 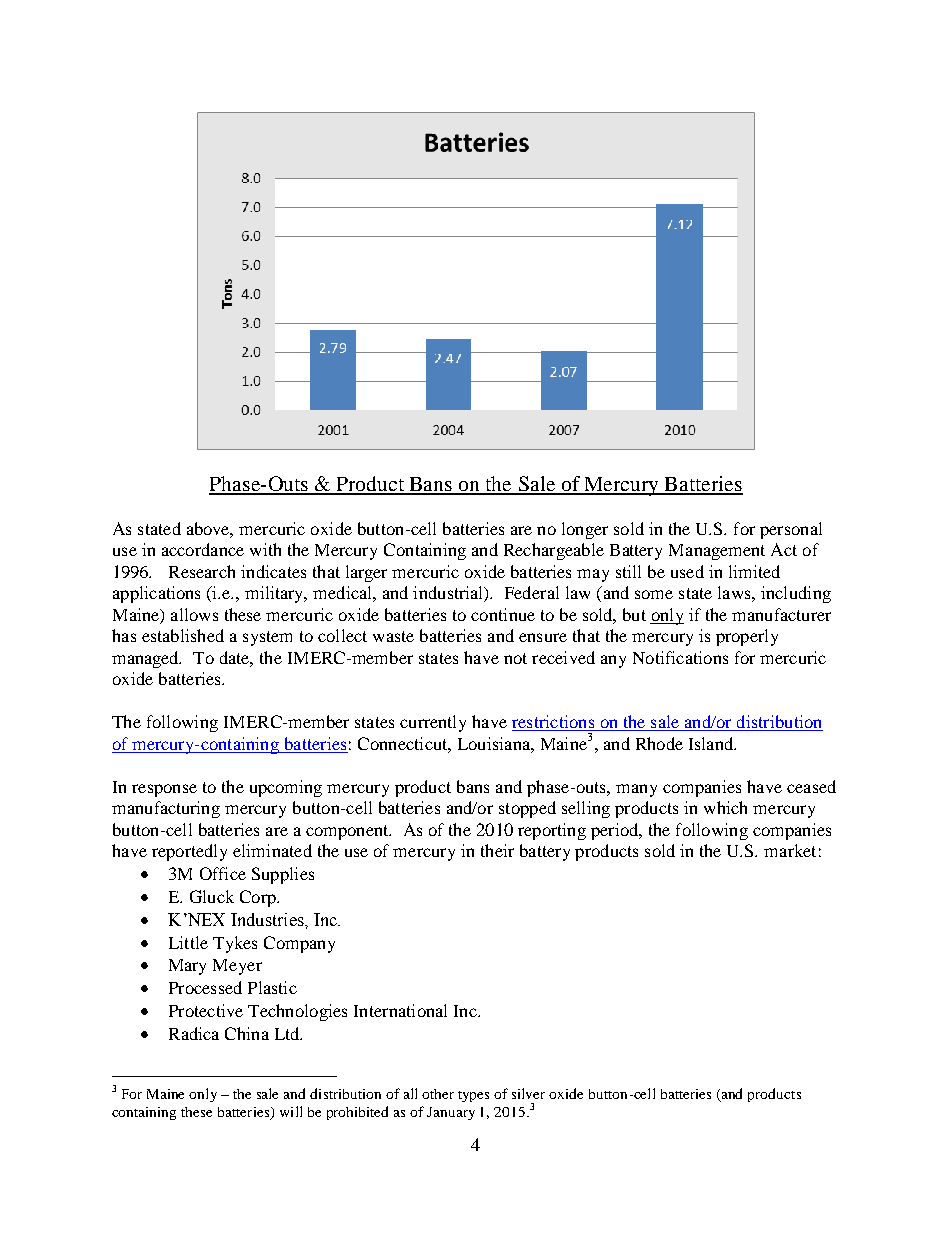 What do you see at coordinates (717, 552) in the screenshot?
I see `Management` at bounding box center [717, 552].
